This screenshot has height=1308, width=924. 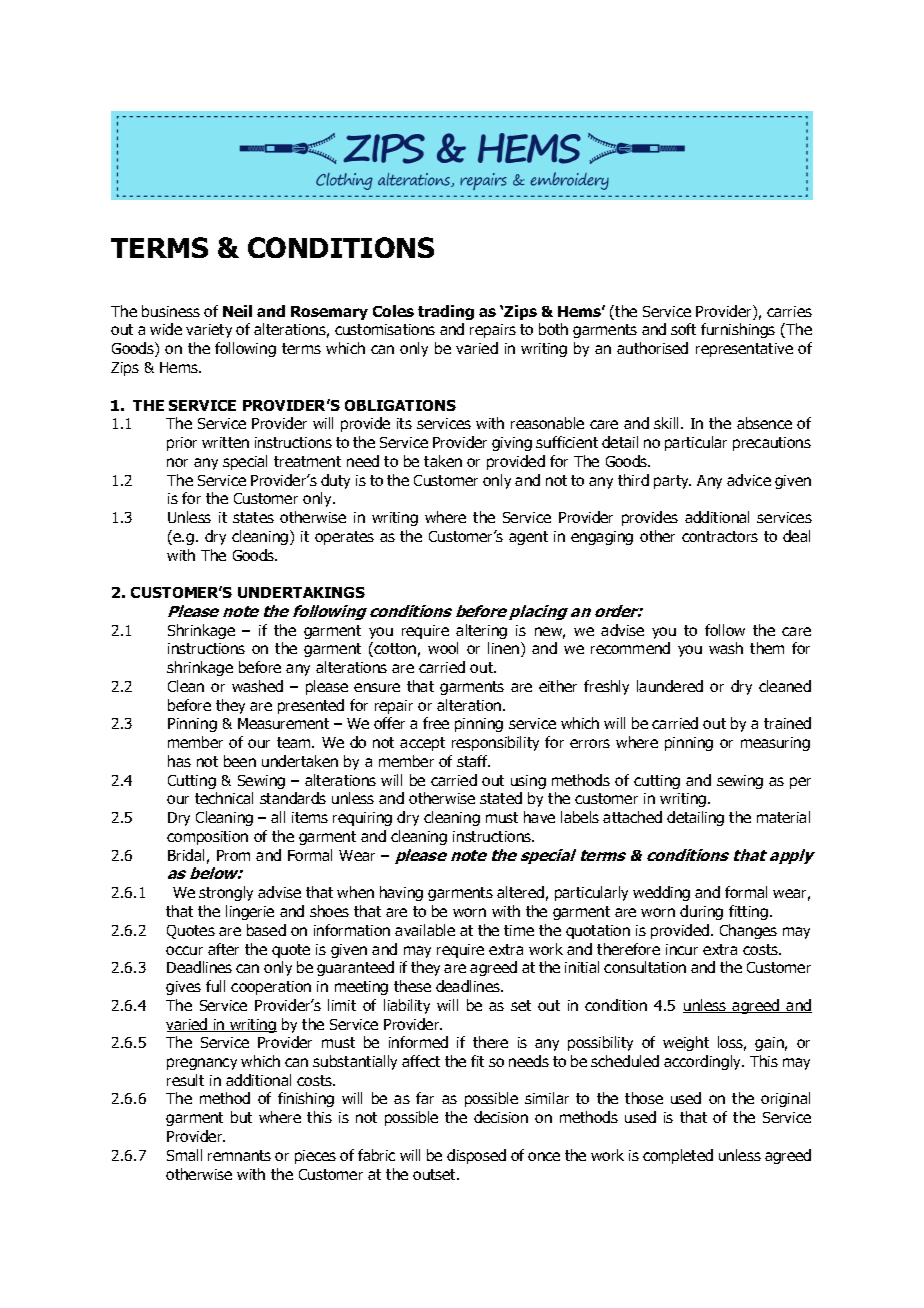 What do you see at coordinates (701, 912) in the screenshot?
I see `during` at bounding box center [701, 912].
